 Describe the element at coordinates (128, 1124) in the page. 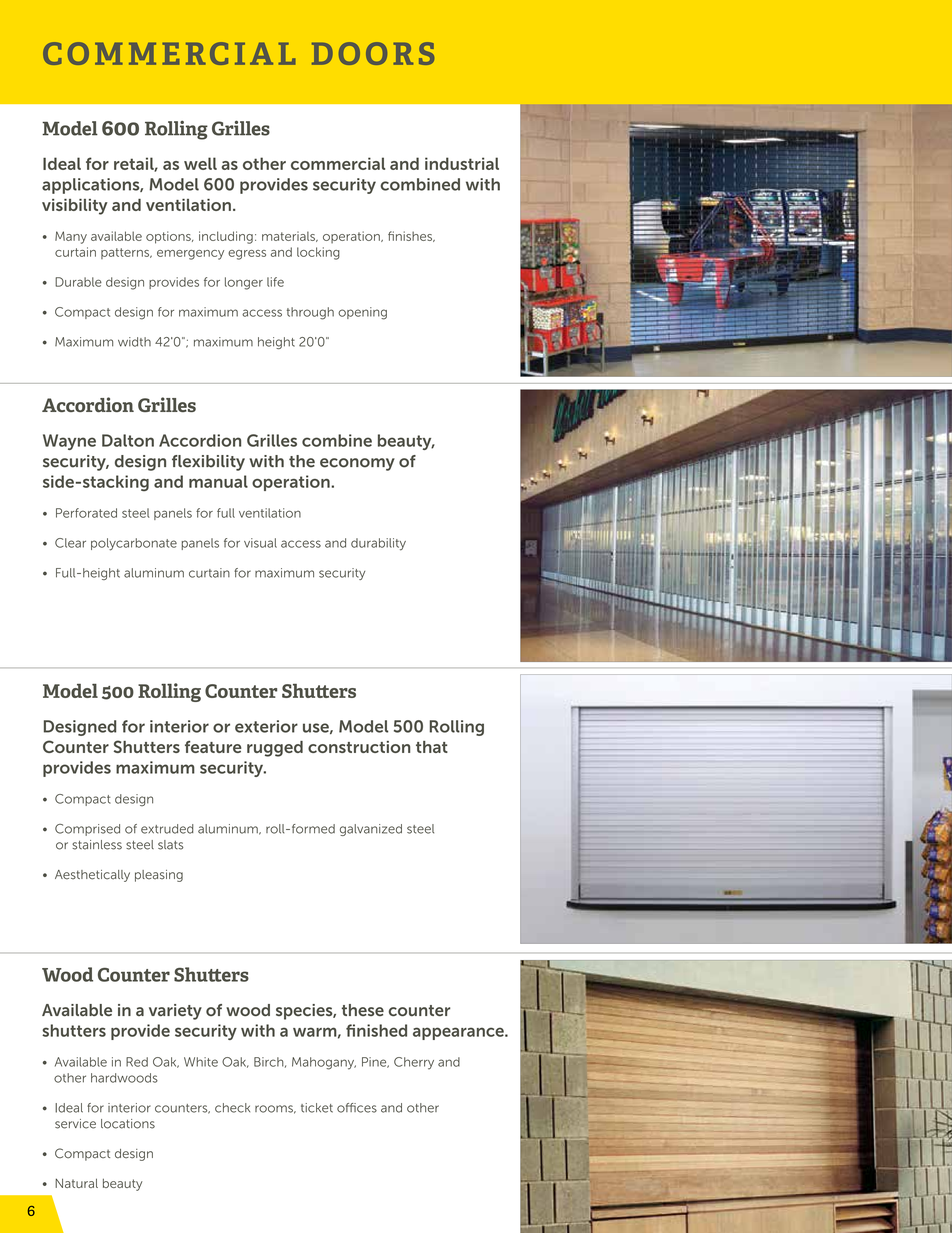

I see `locations` at that location.
